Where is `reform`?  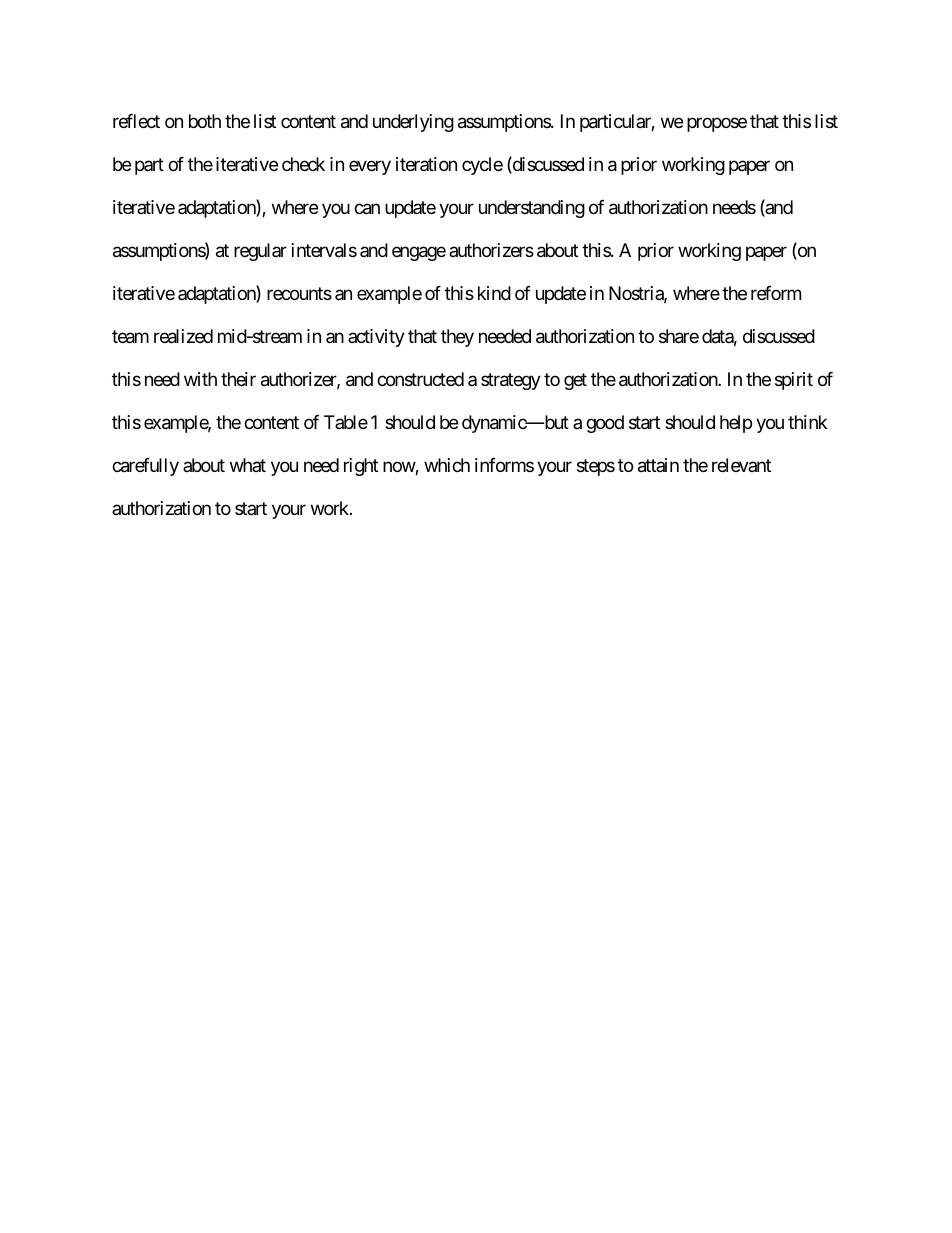
reform is located at coordinates (776, 293).
